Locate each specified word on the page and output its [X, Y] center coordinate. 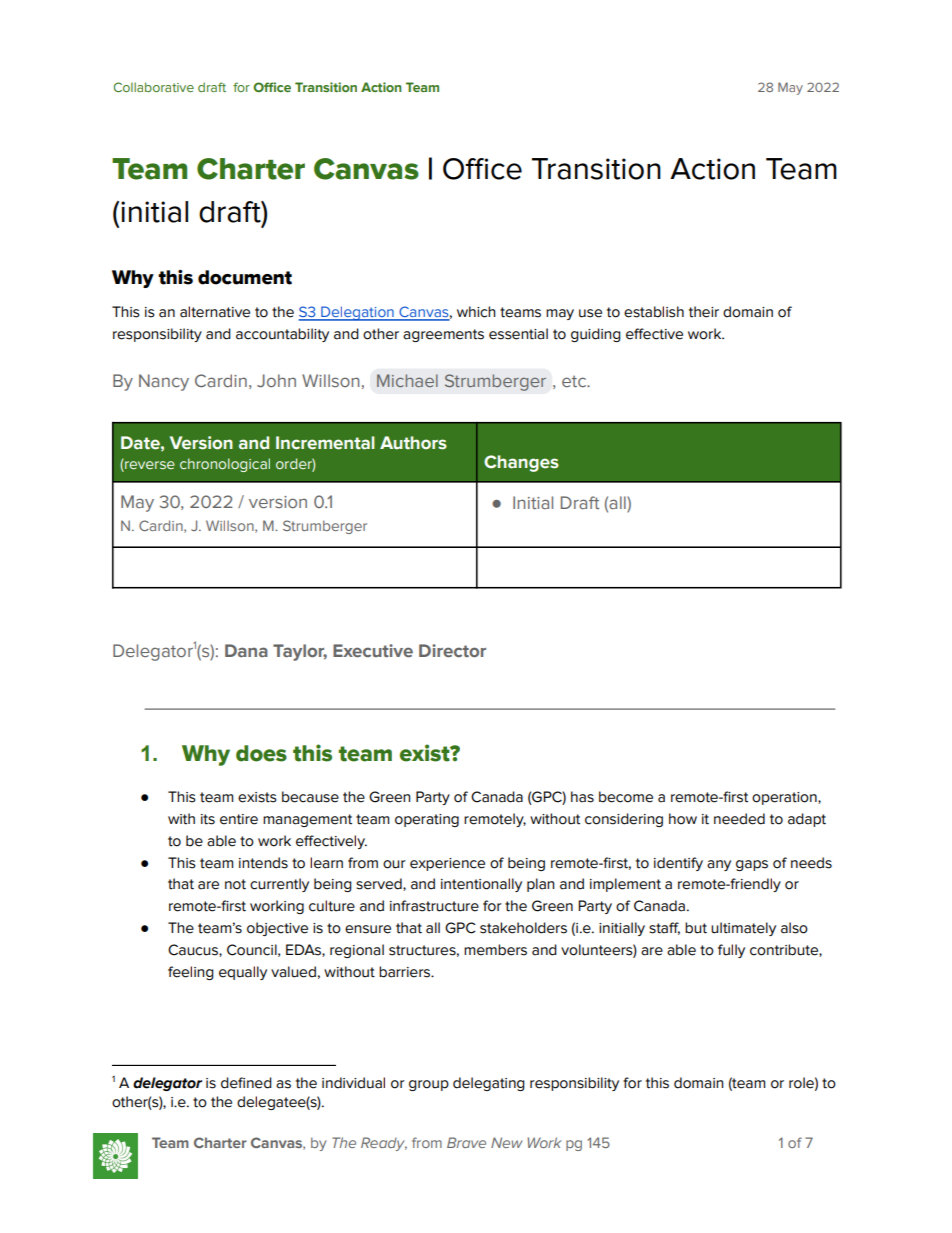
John [276, 380]
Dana [246, 650]
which [476, 312]
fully [731, 951]
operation [785, 798]
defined [246, 1083]
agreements [443, 335]
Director [452, 650]
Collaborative [154, 87]
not [235, 884]
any [719, 865]
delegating [489, 1084]
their [704, 312]
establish [654, 312]
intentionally [481, 885]
